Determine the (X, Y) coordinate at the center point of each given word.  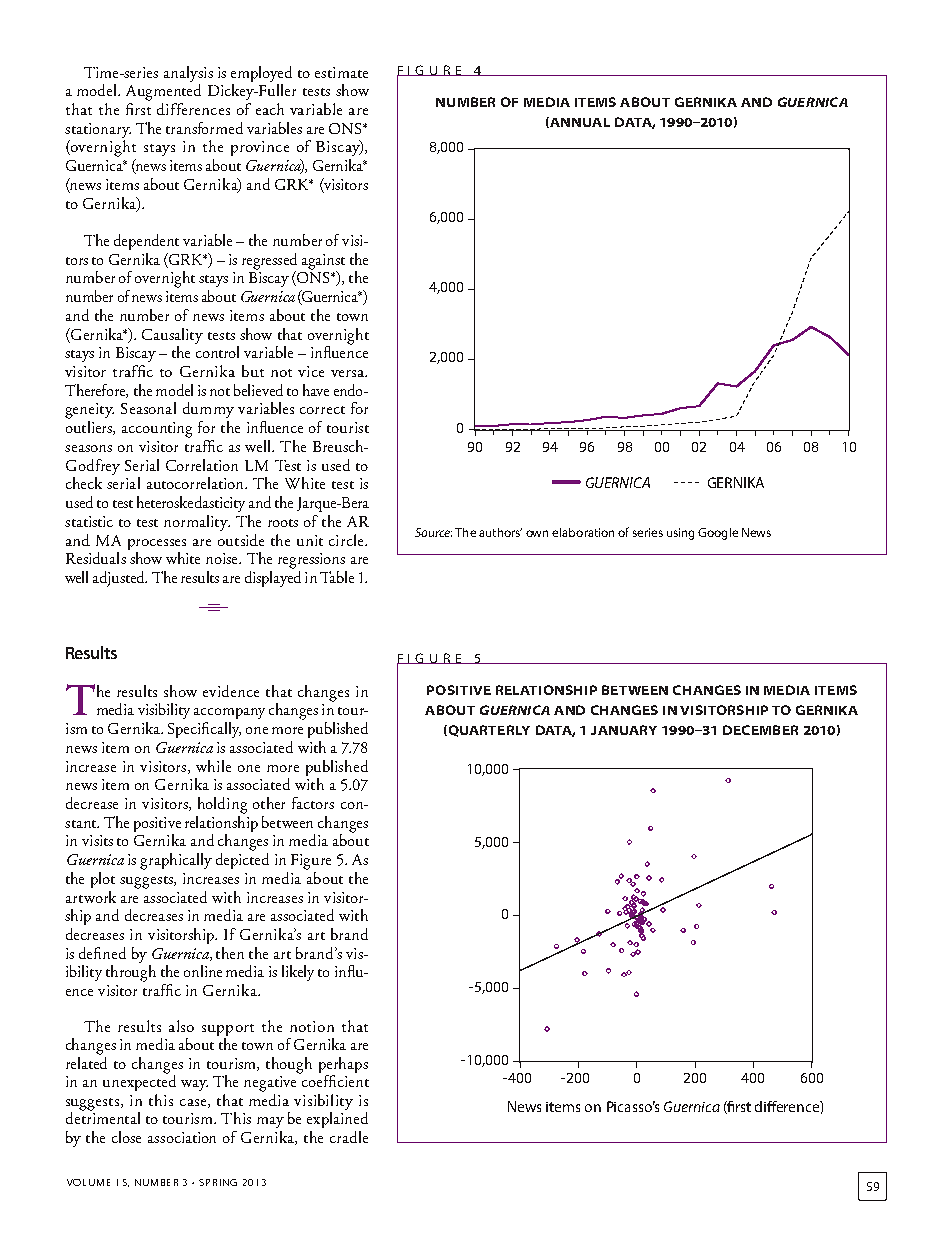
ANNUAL (579, 122)
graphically (176, 861)
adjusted (120, 579)
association (182, 1137)
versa (348, 373)
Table (337, 577)
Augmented (163, 92)
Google (718, 534)
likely (298, 973)
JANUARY (624, 730)
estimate (341, 72)
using (680, 534)
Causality (172, 336)
